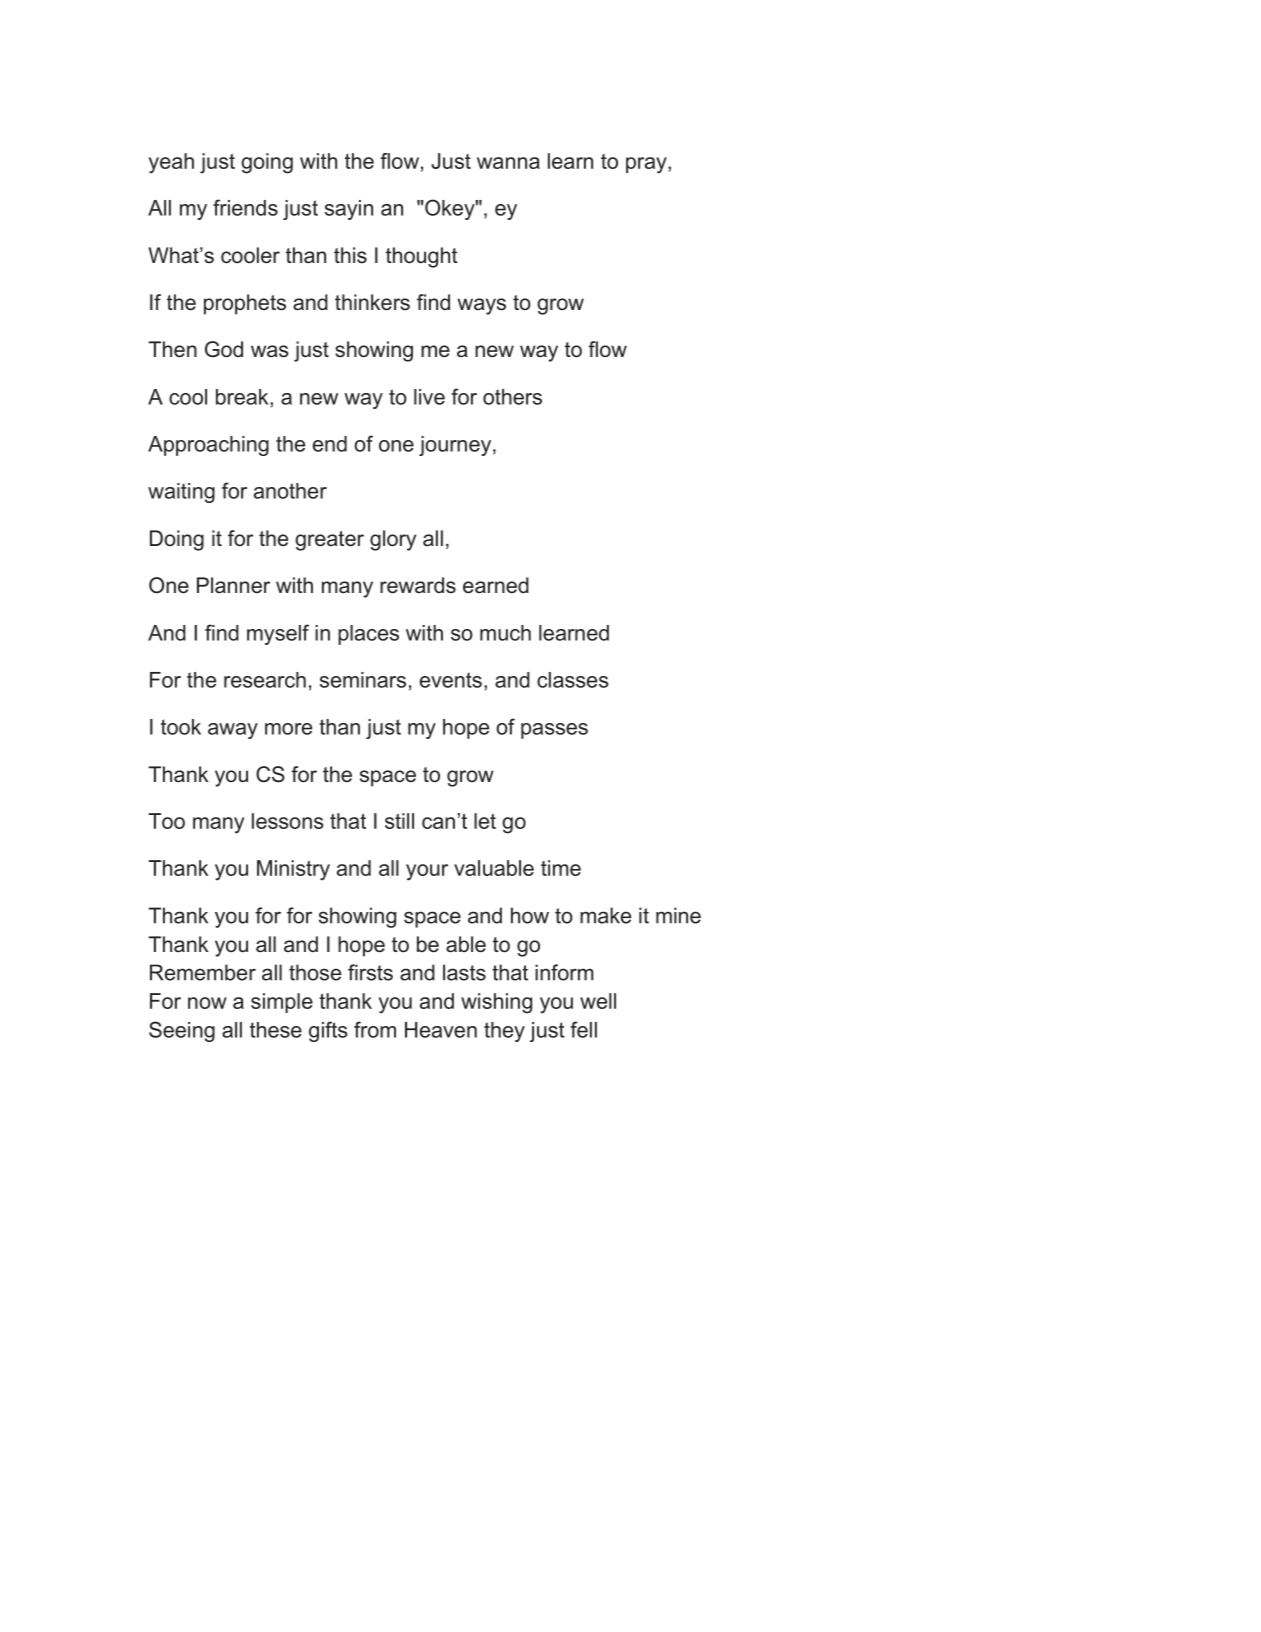 This image has width=1261, height=1632. Describe the element at coordinates (418, 585) in the image. I see `rewards` at that location.
